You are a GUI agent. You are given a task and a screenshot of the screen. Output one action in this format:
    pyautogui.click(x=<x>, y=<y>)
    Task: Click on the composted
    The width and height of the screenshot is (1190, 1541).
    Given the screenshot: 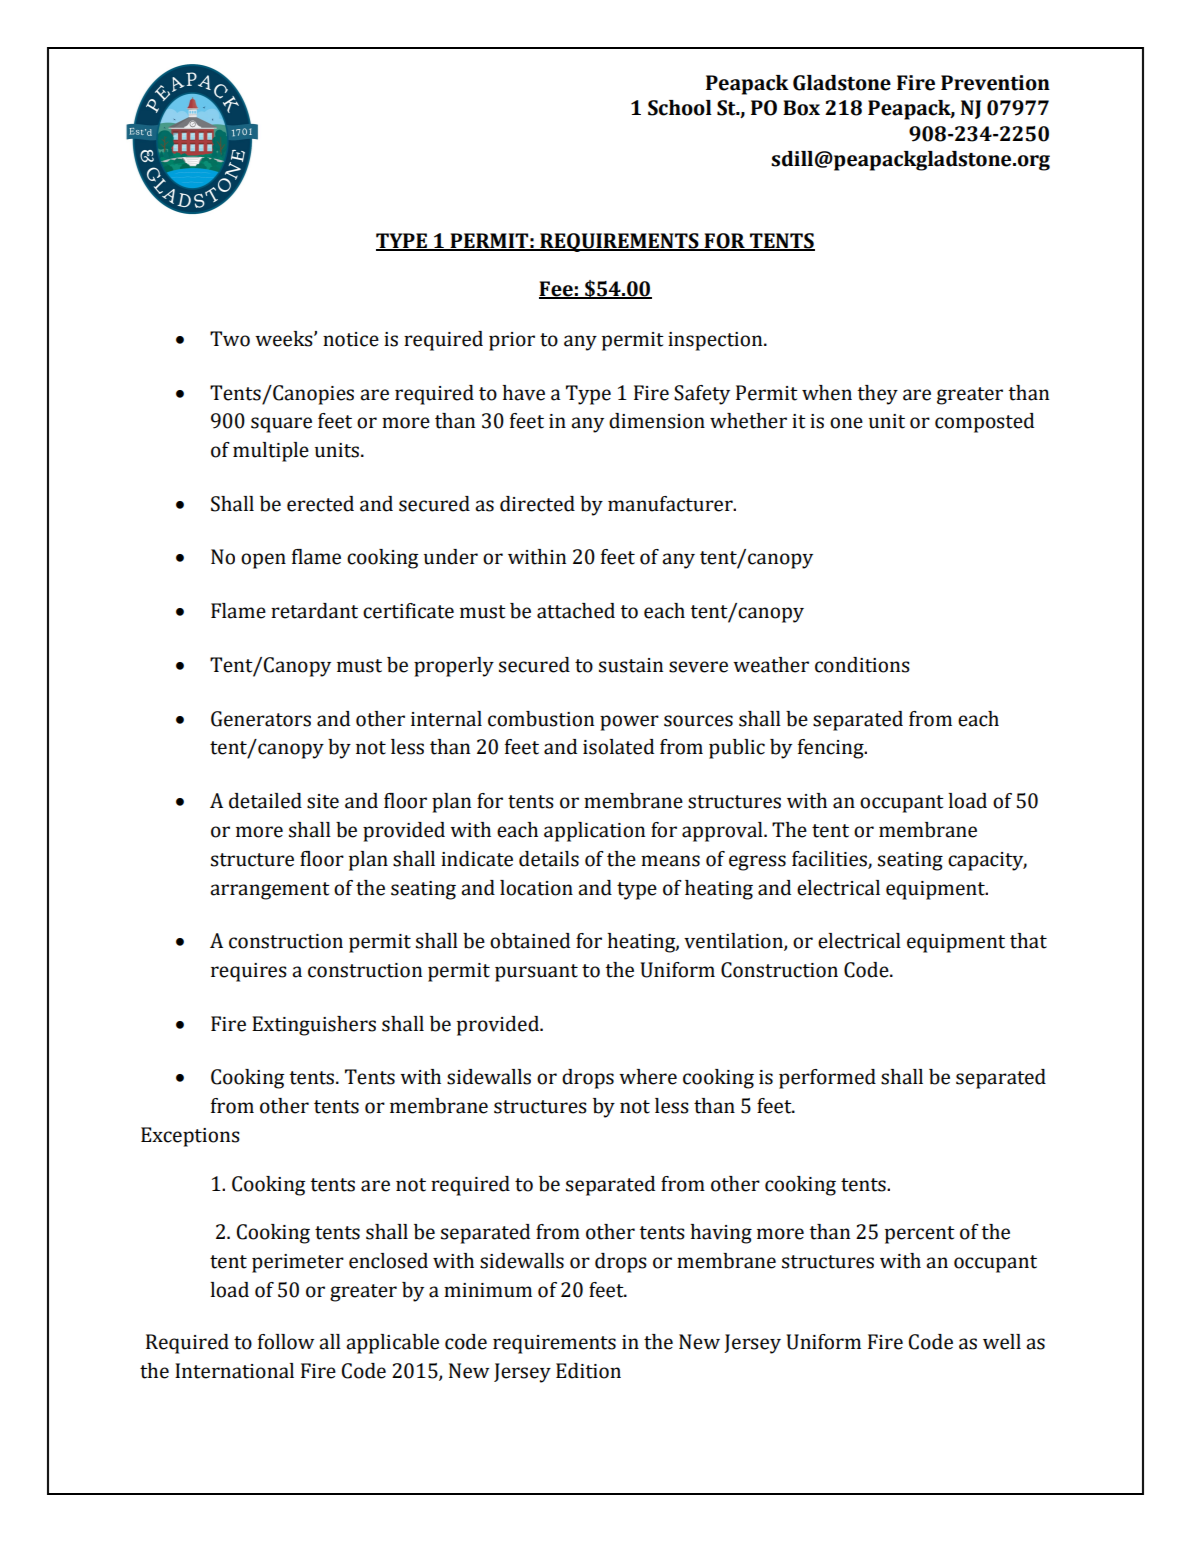 What is the action you would take?
    pyautogui.click(x=984, y=423)
